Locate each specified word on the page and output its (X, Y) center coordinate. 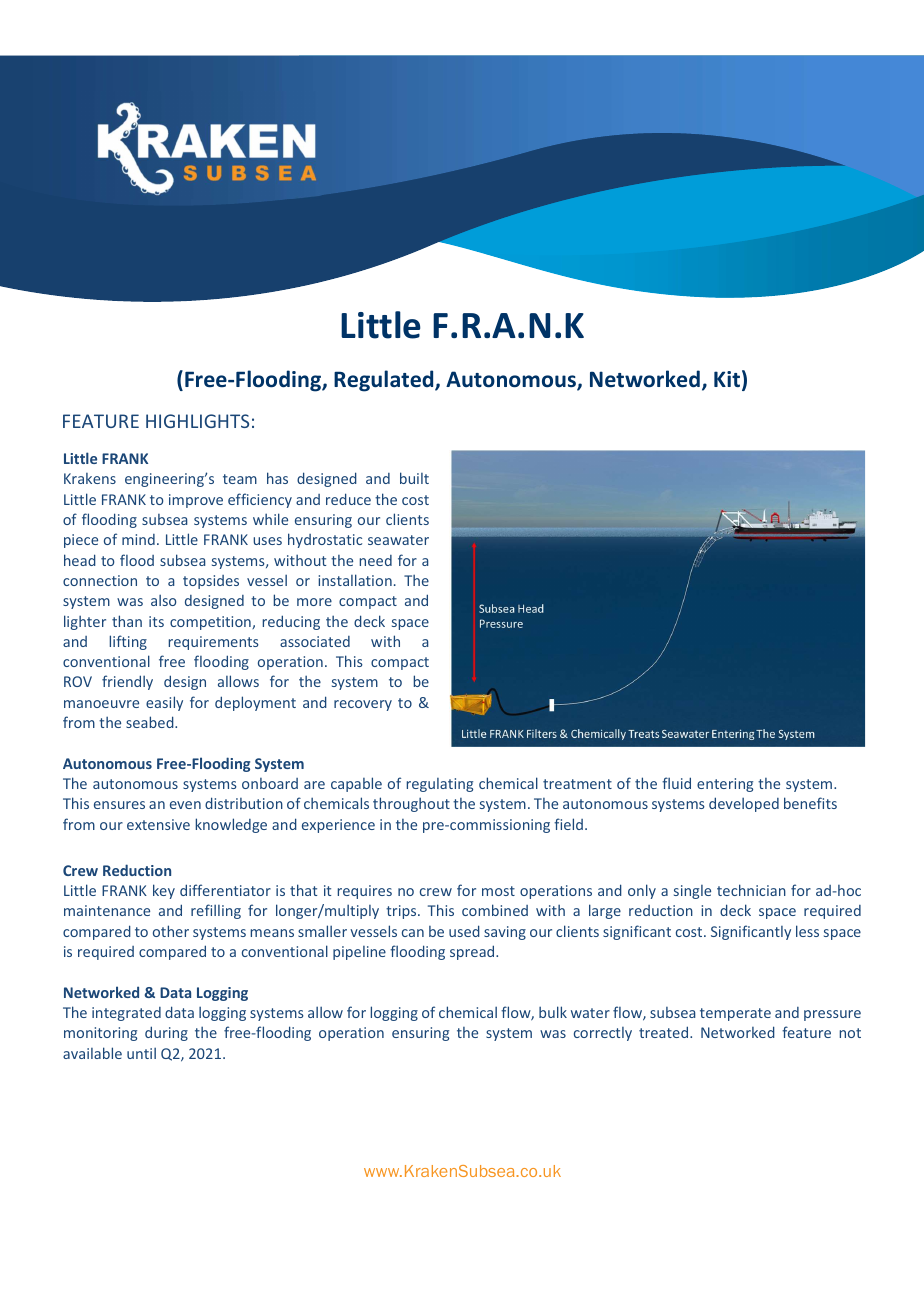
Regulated (385, 381)
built (414, 478)
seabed (151, 722)
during (166, 1033)
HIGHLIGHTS (197, 421)
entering (725, 785)
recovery (363, 705)
